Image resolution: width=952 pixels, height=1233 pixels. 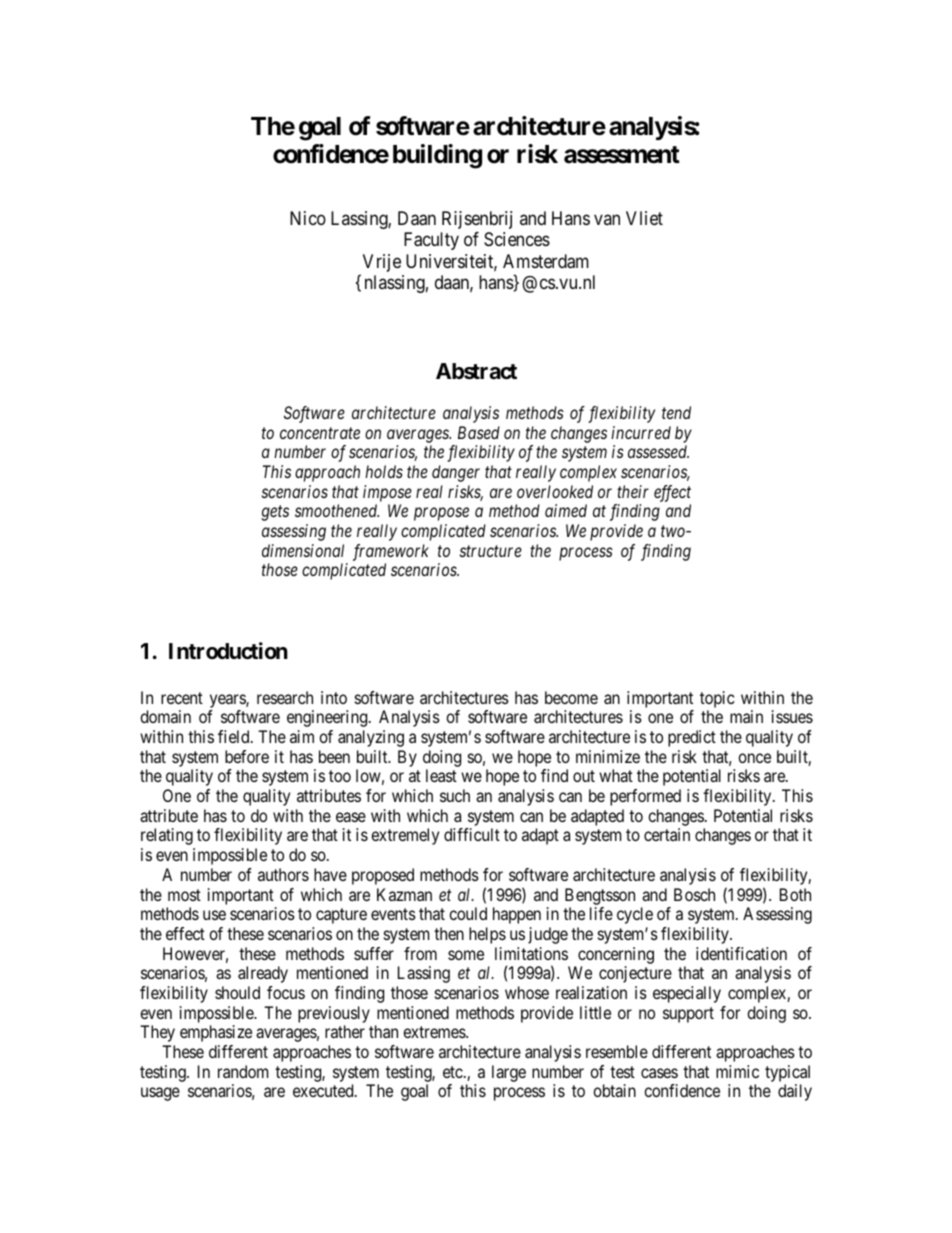 What do you see at coordinates (622, 155) in the screenshot?
I see `assessment` at bounding box center [622, 155].
